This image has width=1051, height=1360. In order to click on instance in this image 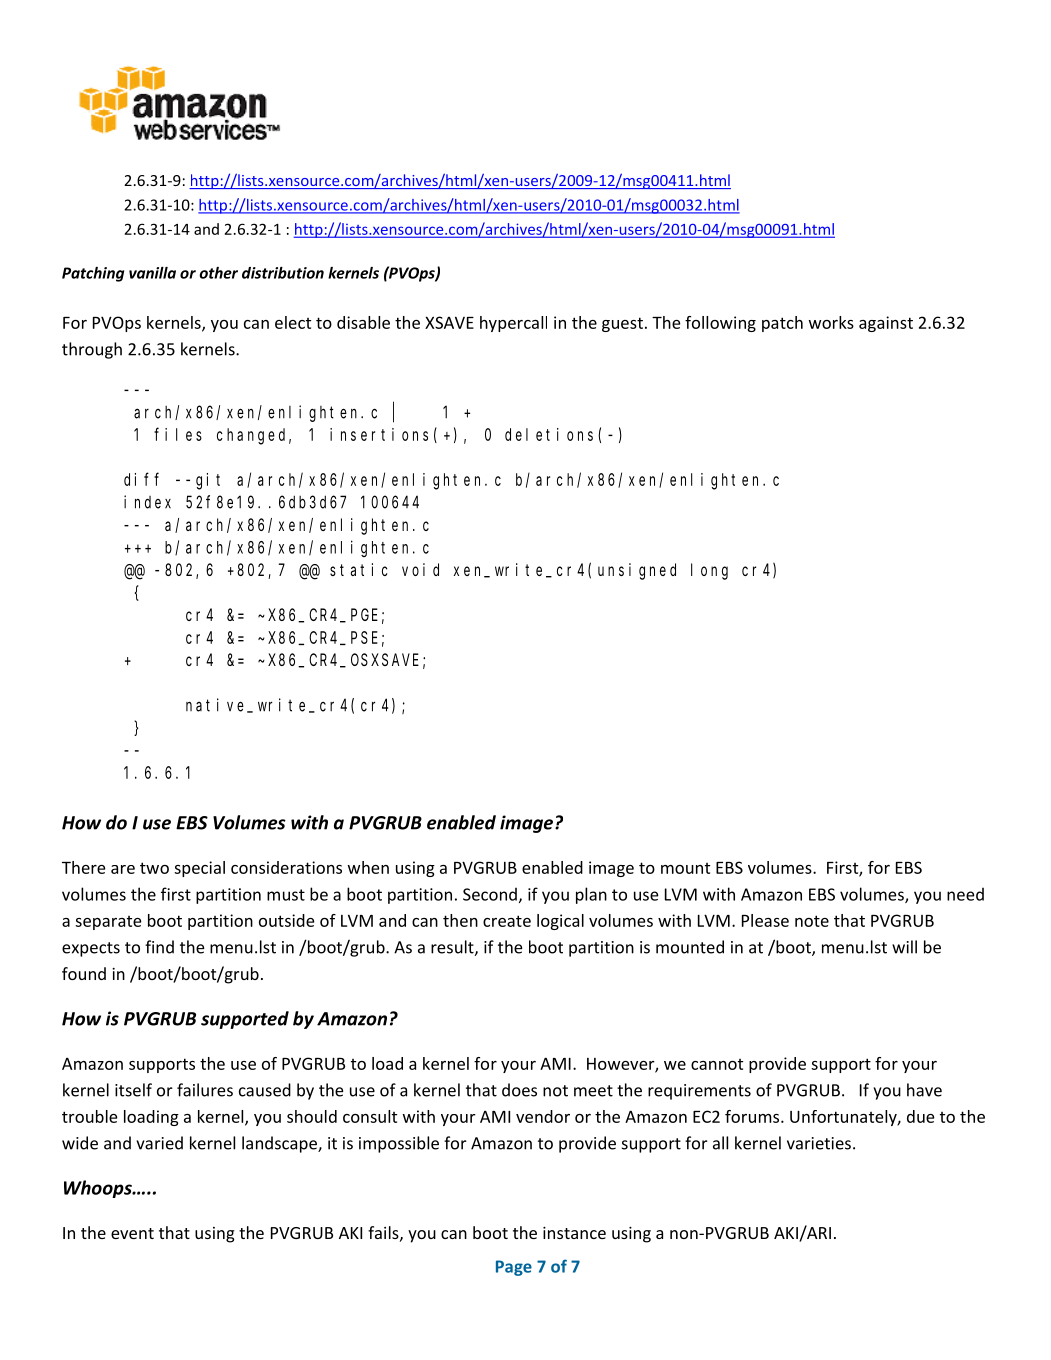, I will do `click(574, 1233)`.
